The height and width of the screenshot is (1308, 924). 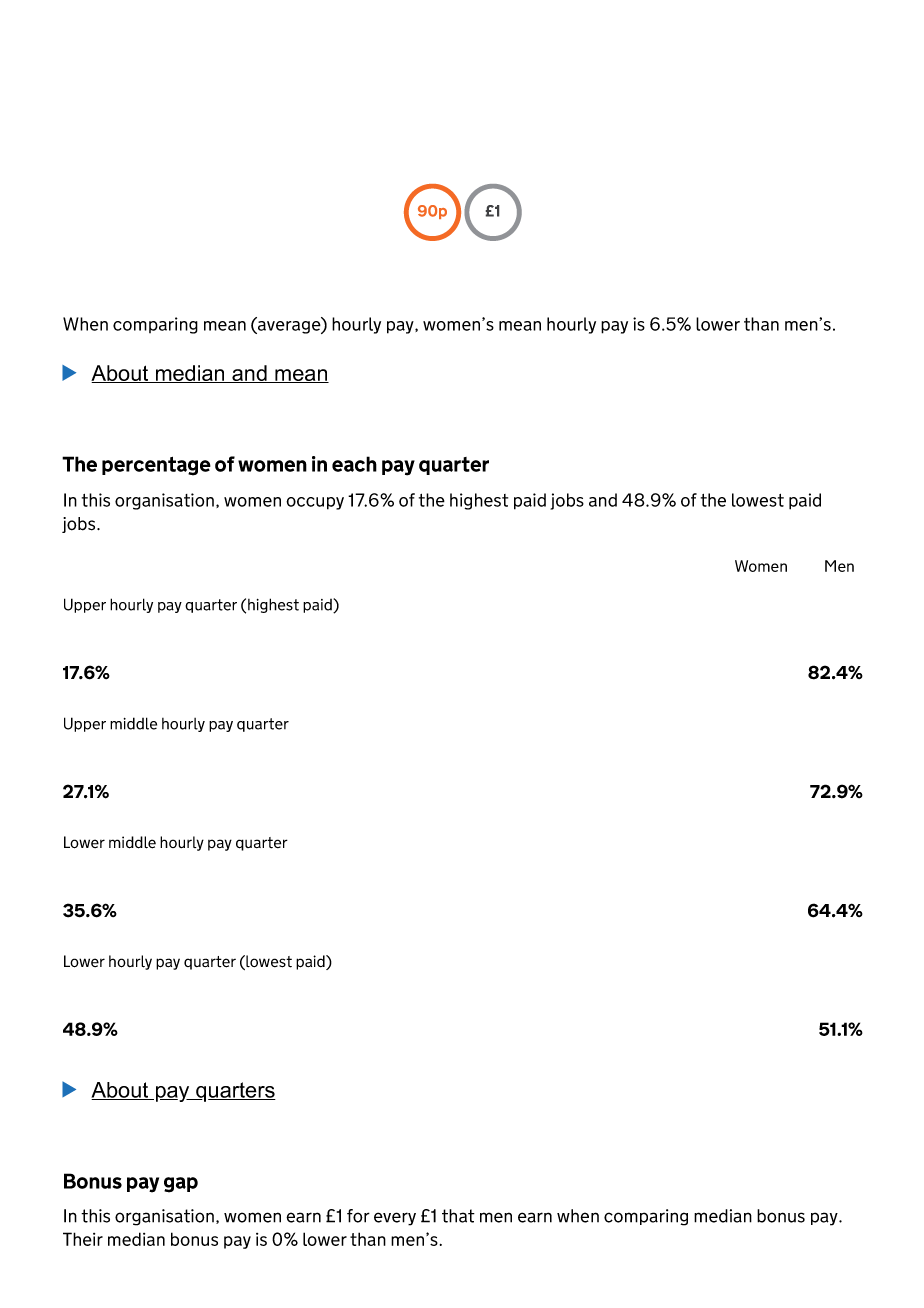 I want to click on gap, so click(x=181, y=1185).
